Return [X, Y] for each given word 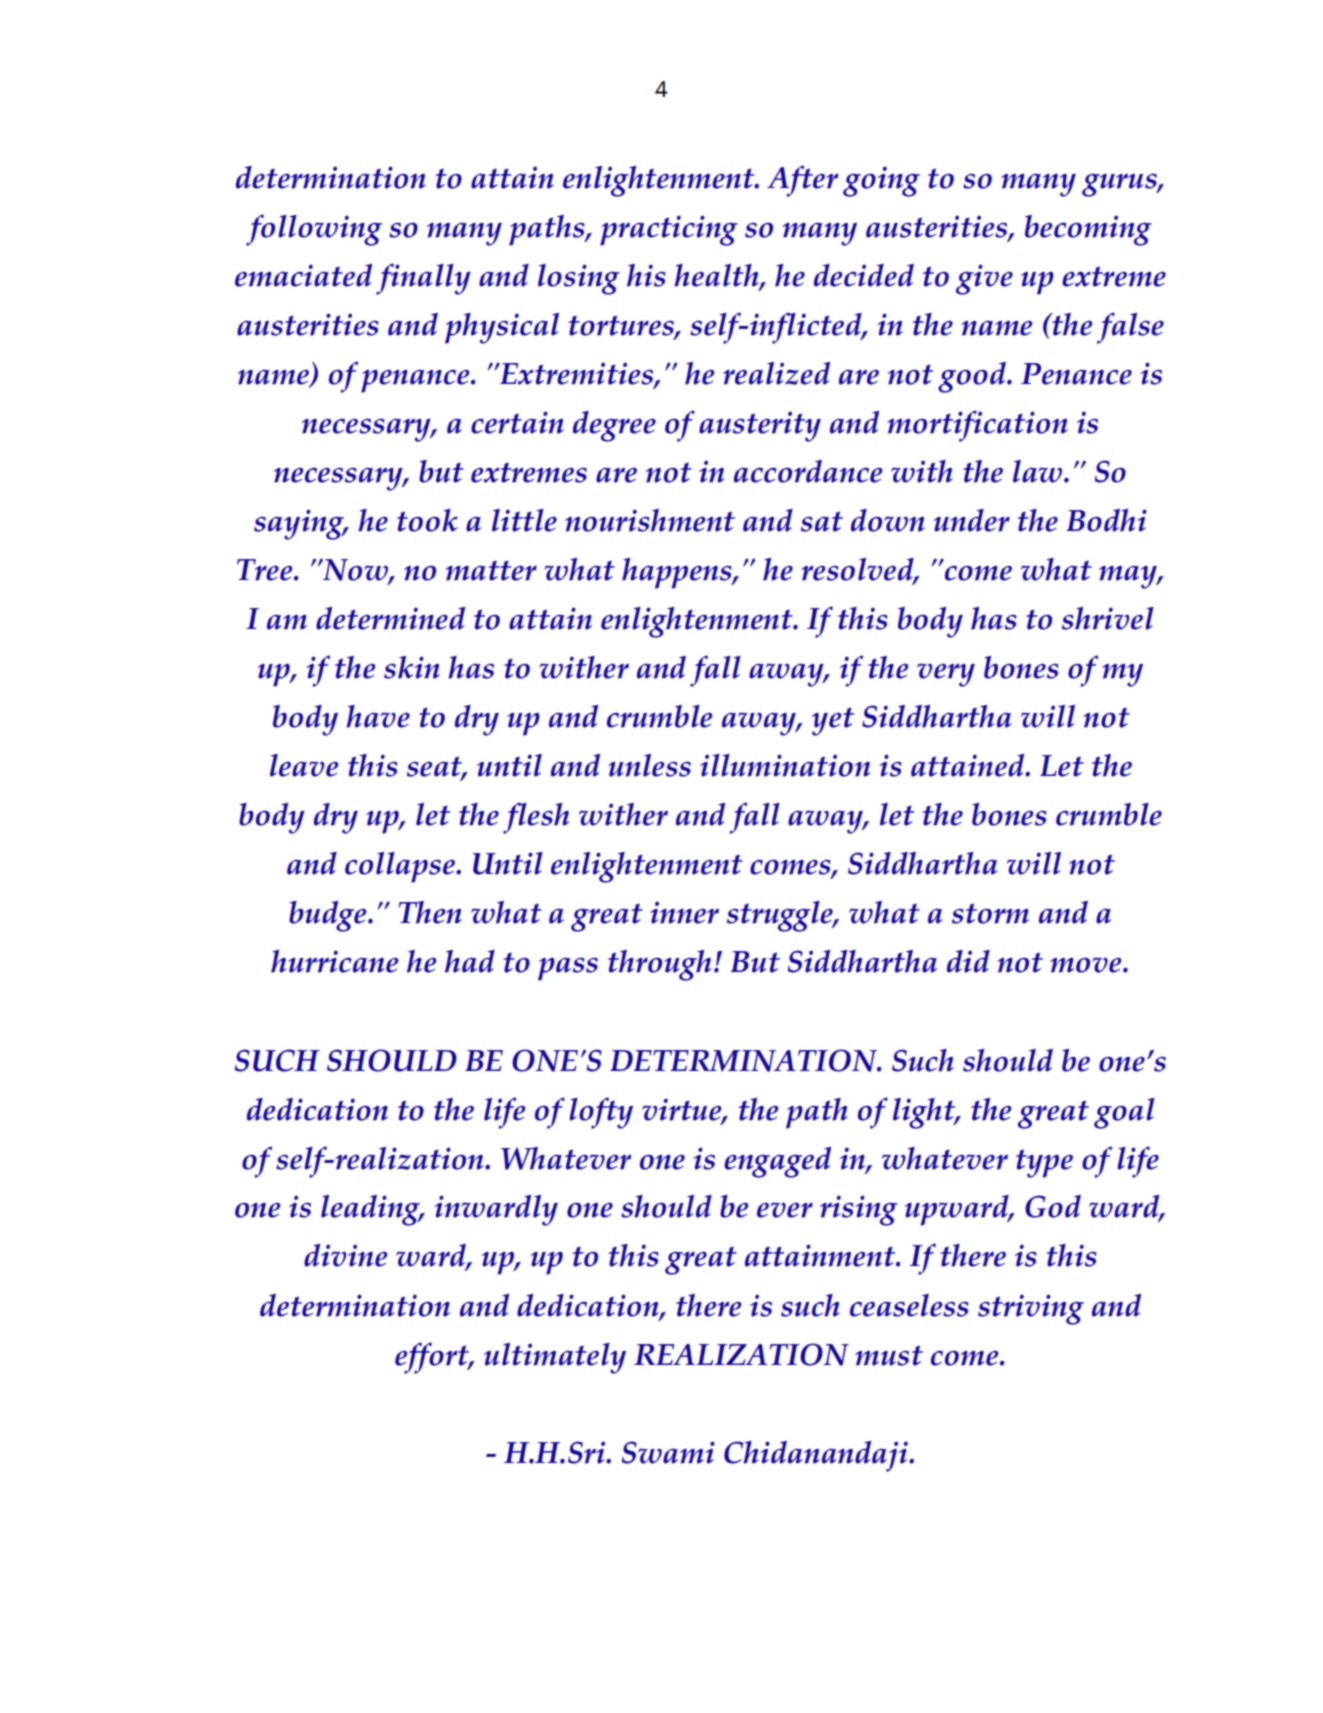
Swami [668, 1452]
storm [990, 913]
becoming [1088, 230]
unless [649, 765]
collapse [401, 867]
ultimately [555, 1358]
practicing [669, 230]
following [314, 230]
